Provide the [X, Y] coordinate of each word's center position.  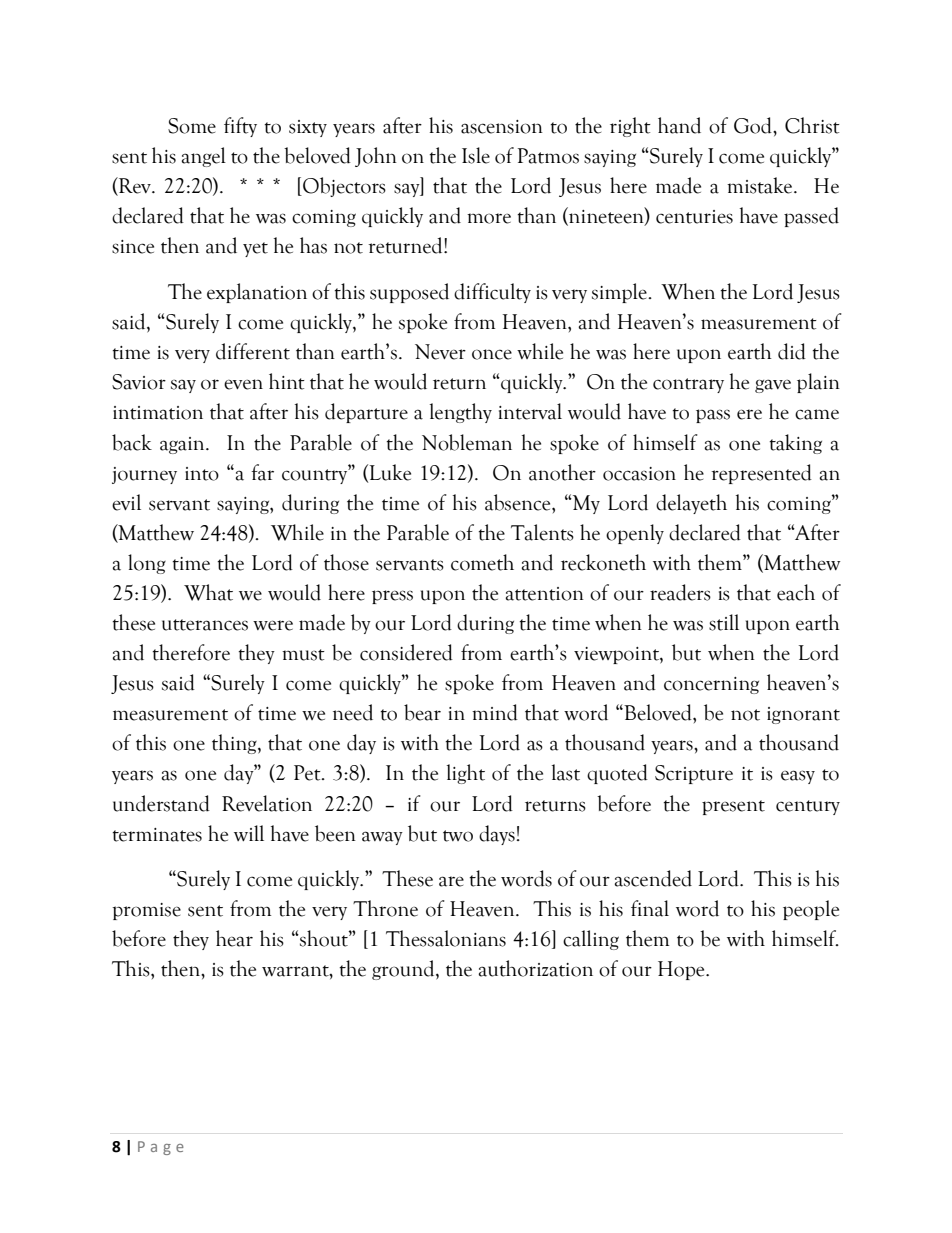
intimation [158, 413]
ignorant [803, 715]
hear [234, 938]
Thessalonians [446, 938]
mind [495, 712]
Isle [476, 155]
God [754, 125]
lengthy [461, 413]
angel [204, 157]
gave [773, 386]
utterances [205, 625]
